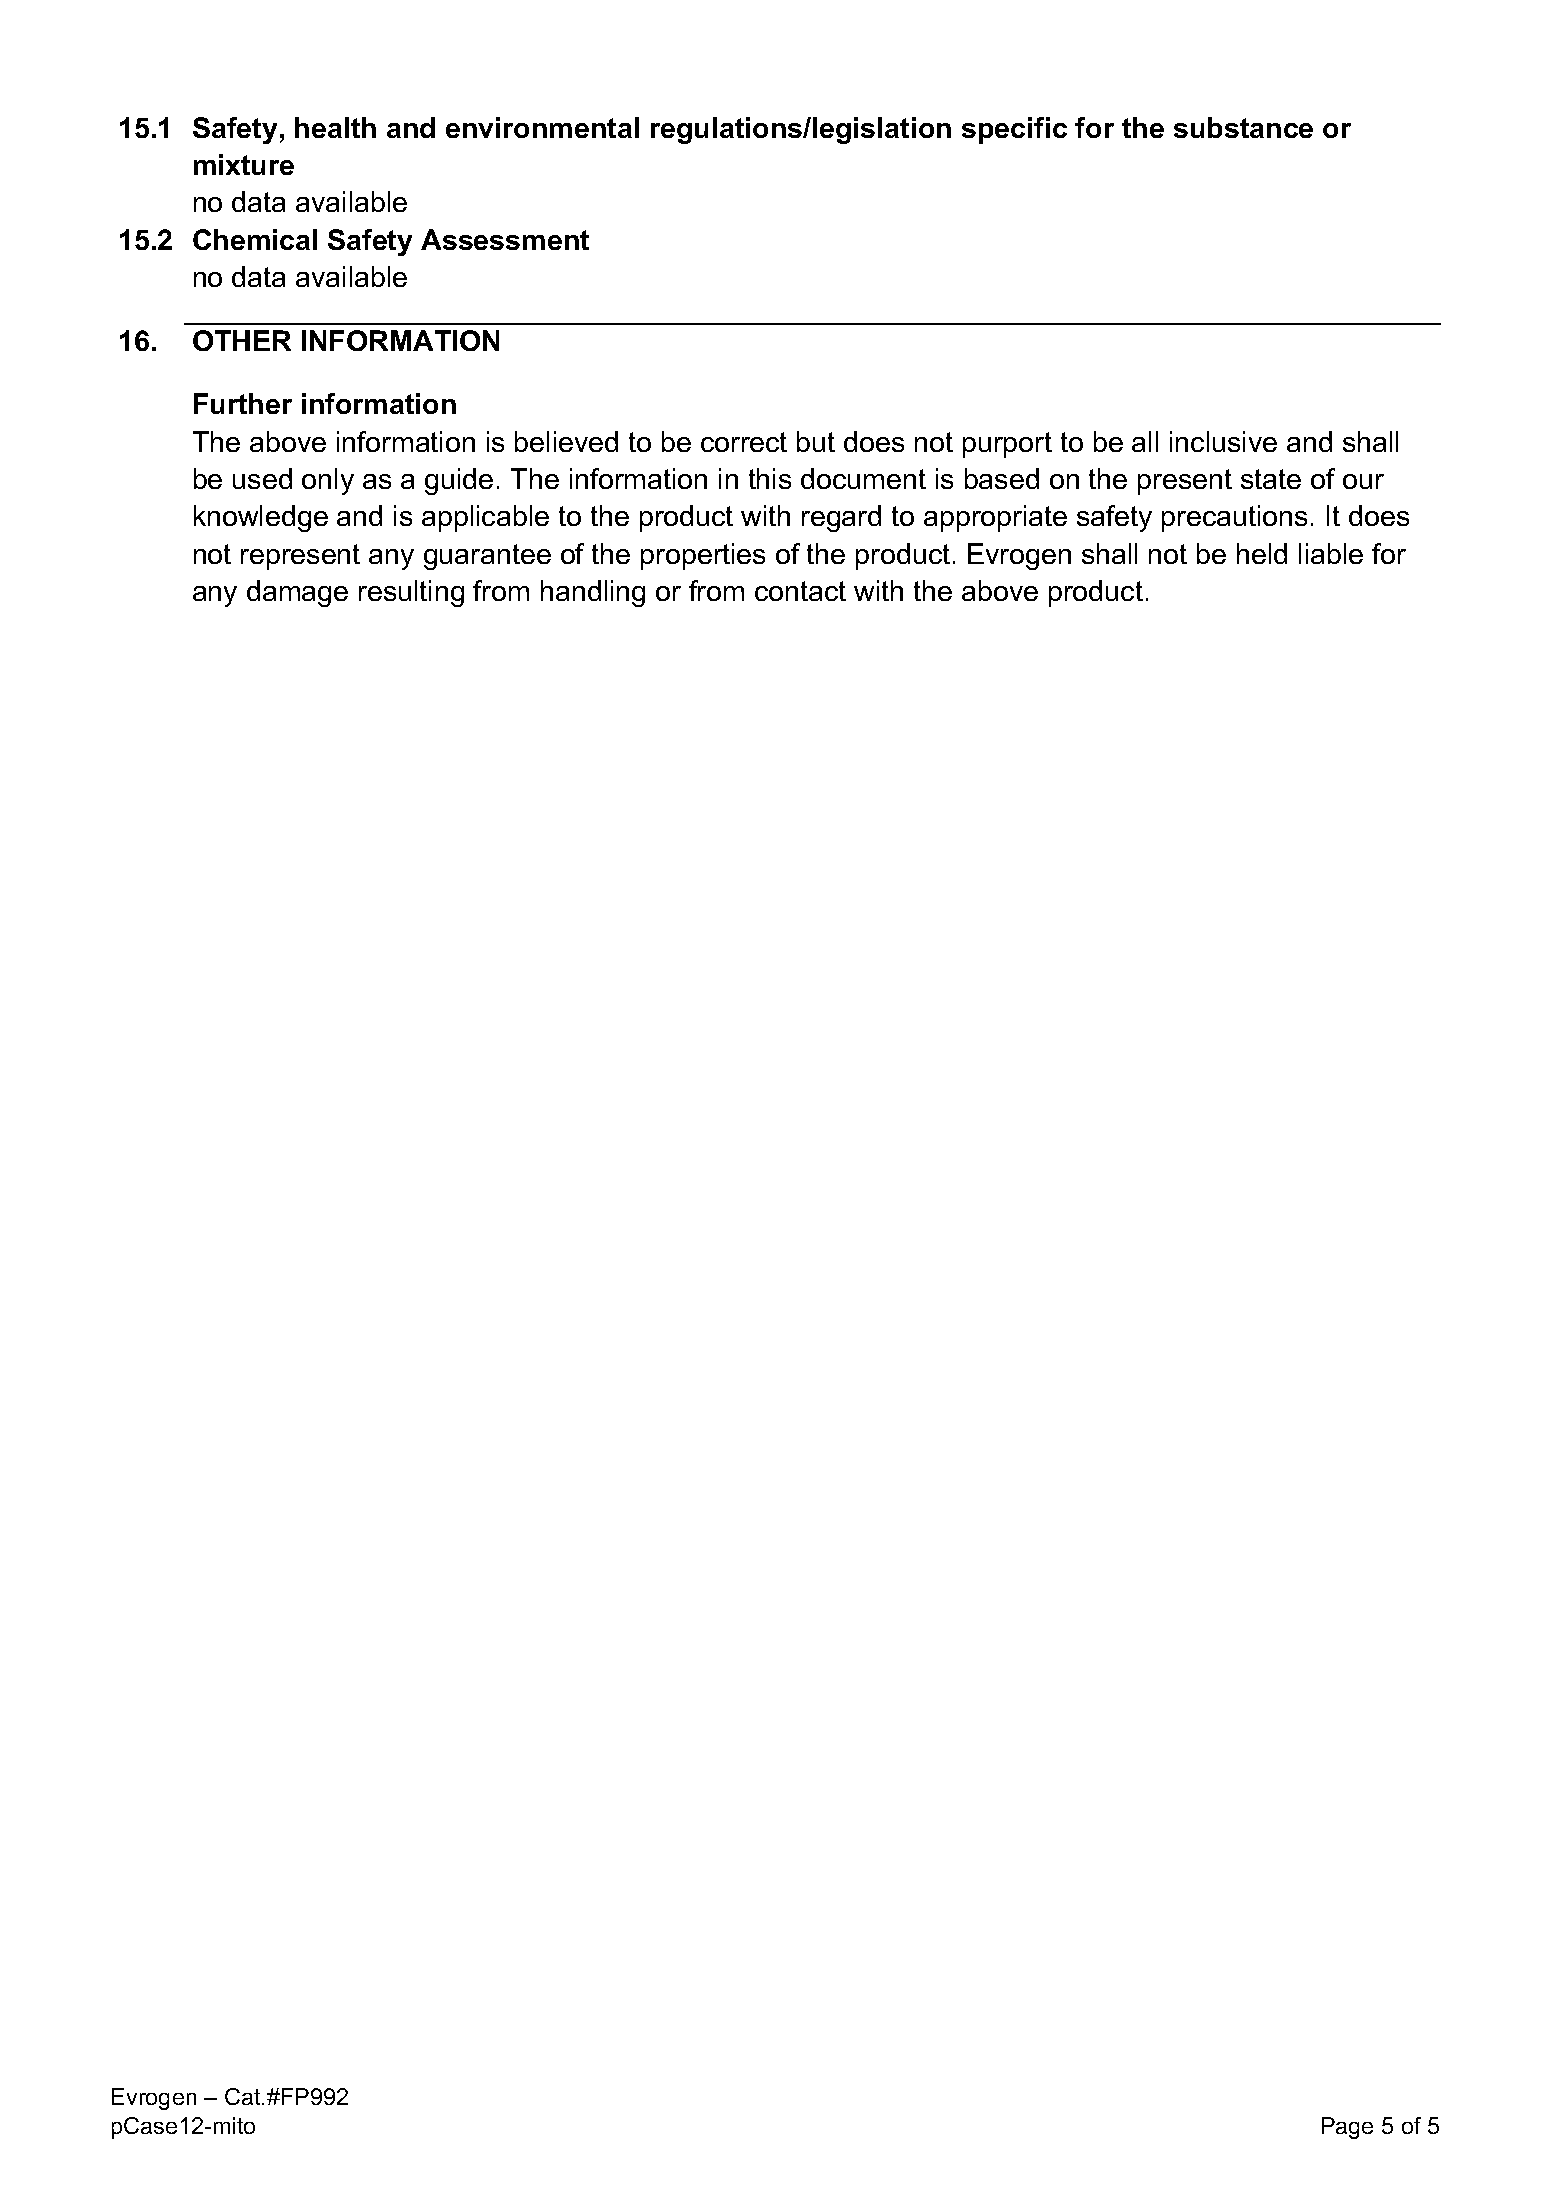  Describe the element at coordinates (1234, 518) in the image. I see `precautions` at that location.
